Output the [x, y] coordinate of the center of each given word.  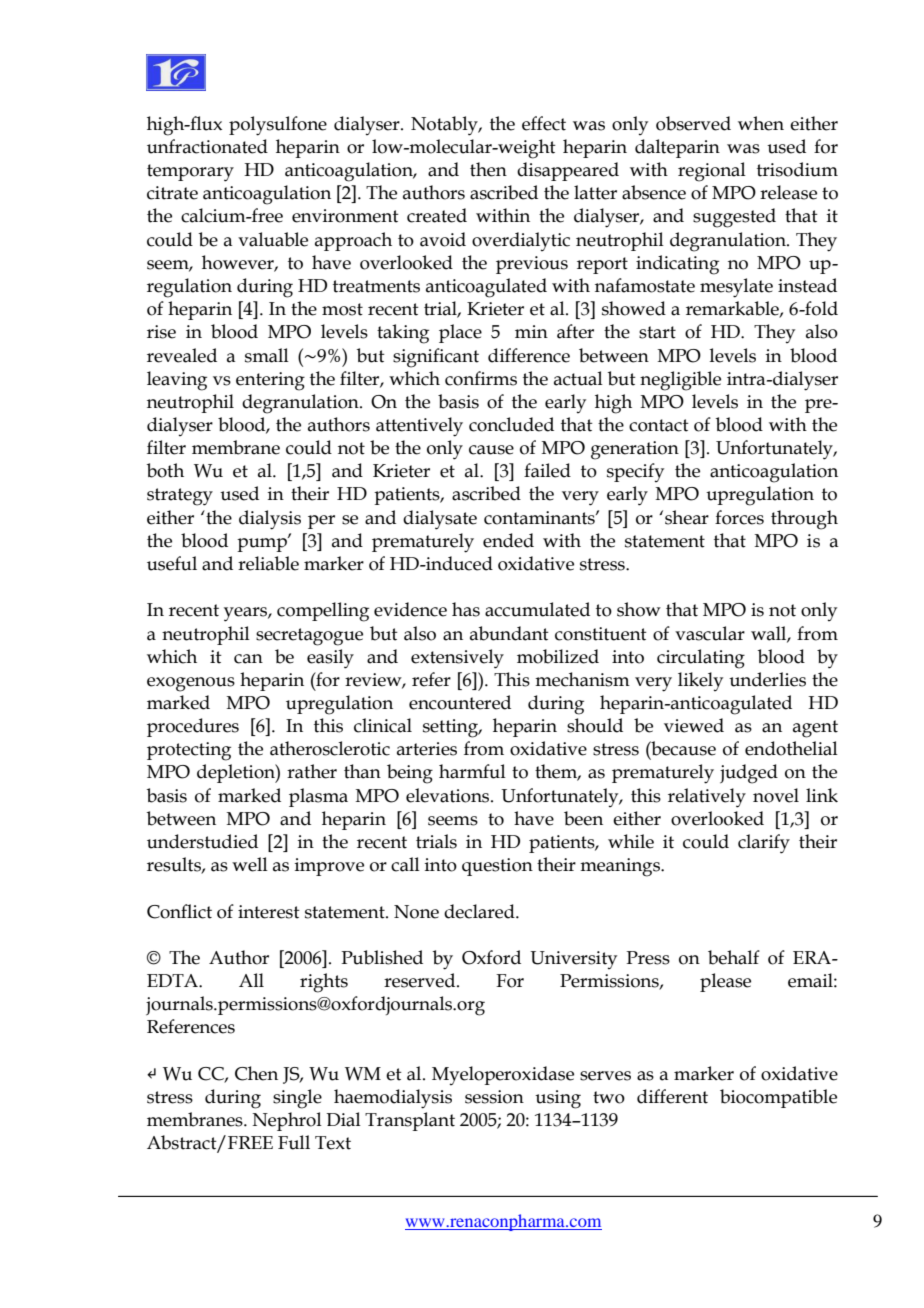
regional [712, 172]
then [488, 169]
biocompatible [778, 1098]
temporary [190, 173]
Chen [256, 1073]
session [494, 1097]
